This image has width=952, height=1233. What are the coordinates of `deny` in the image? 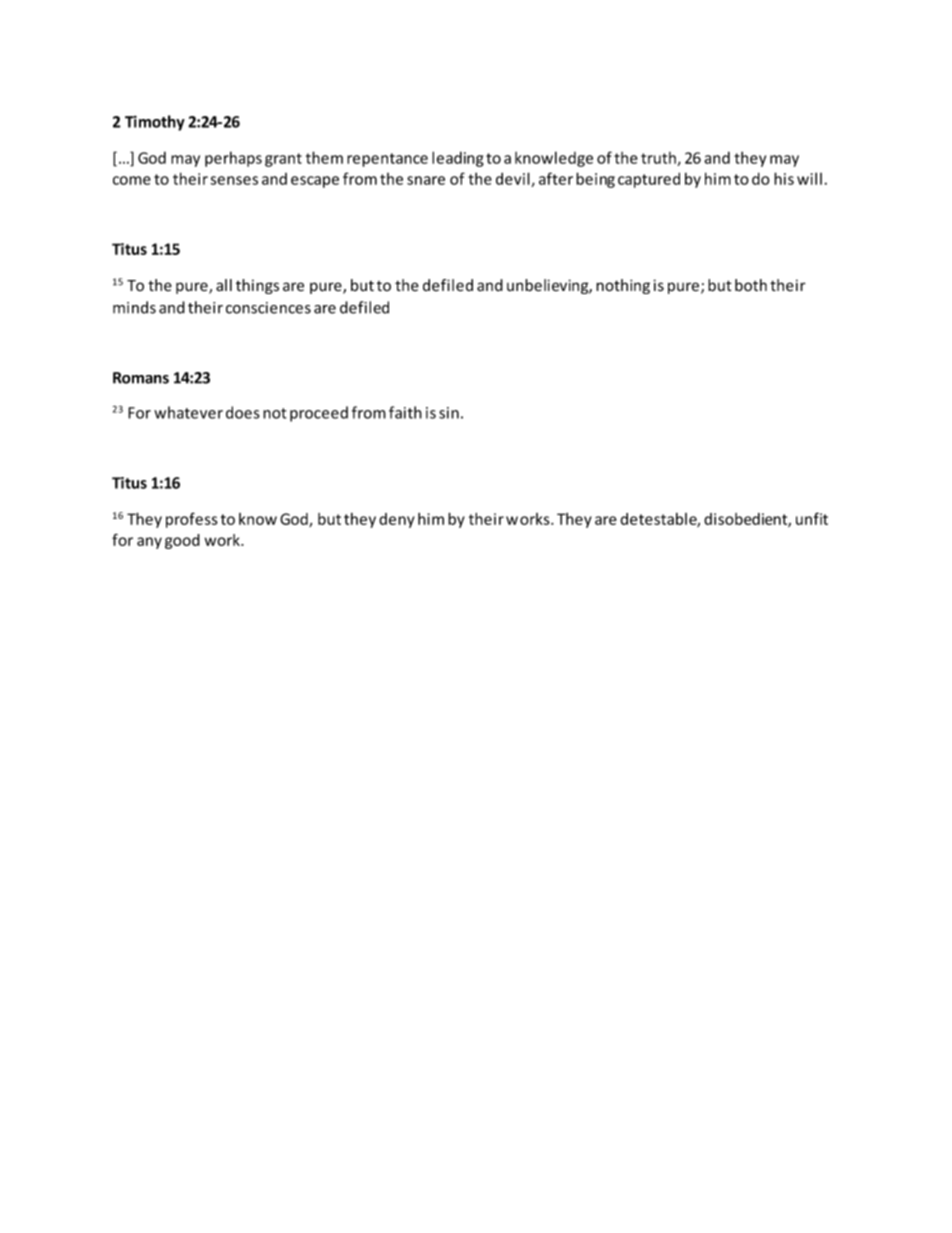 It's located at (397, 520).
